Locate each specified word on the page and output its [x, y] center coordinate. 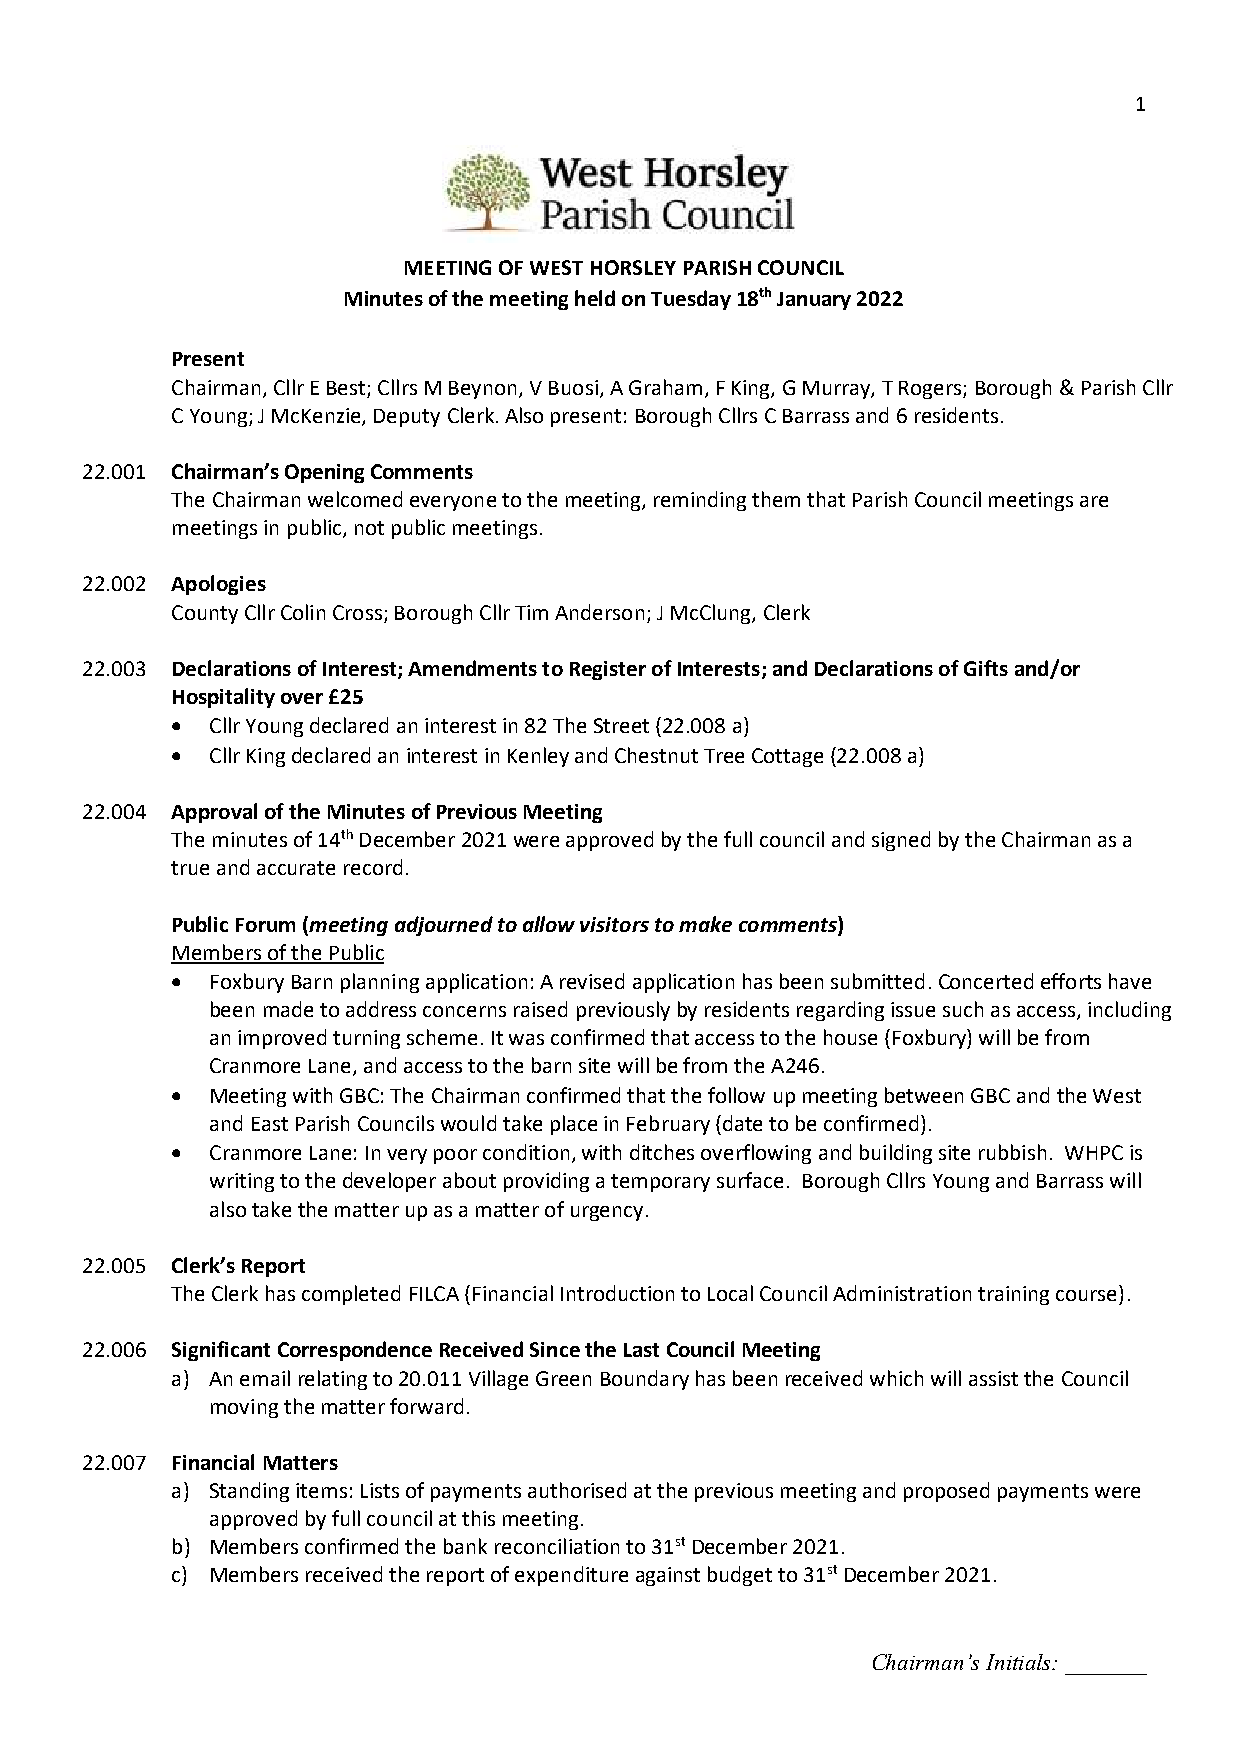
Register [608, 670]
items [321, 1490]
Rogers [931, 390]
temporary [660, 1183]
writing [242, 1182]
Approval [214, 813]
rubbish [1012, 1152]
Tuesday [691, 300]
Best [346, 388]
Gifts [986, 668]
